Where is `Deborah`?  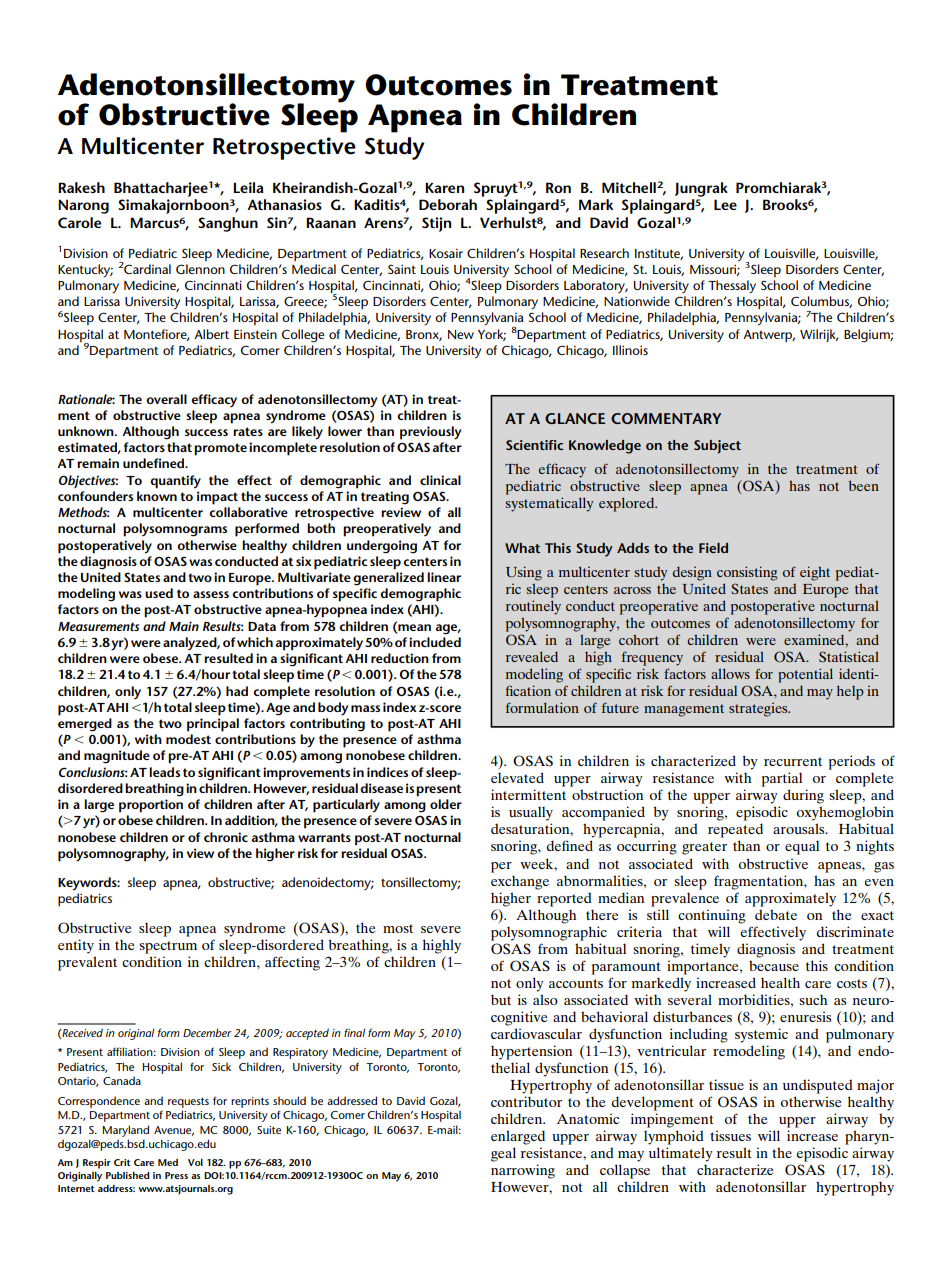
Deborah is located at coordinates (448, 204).
